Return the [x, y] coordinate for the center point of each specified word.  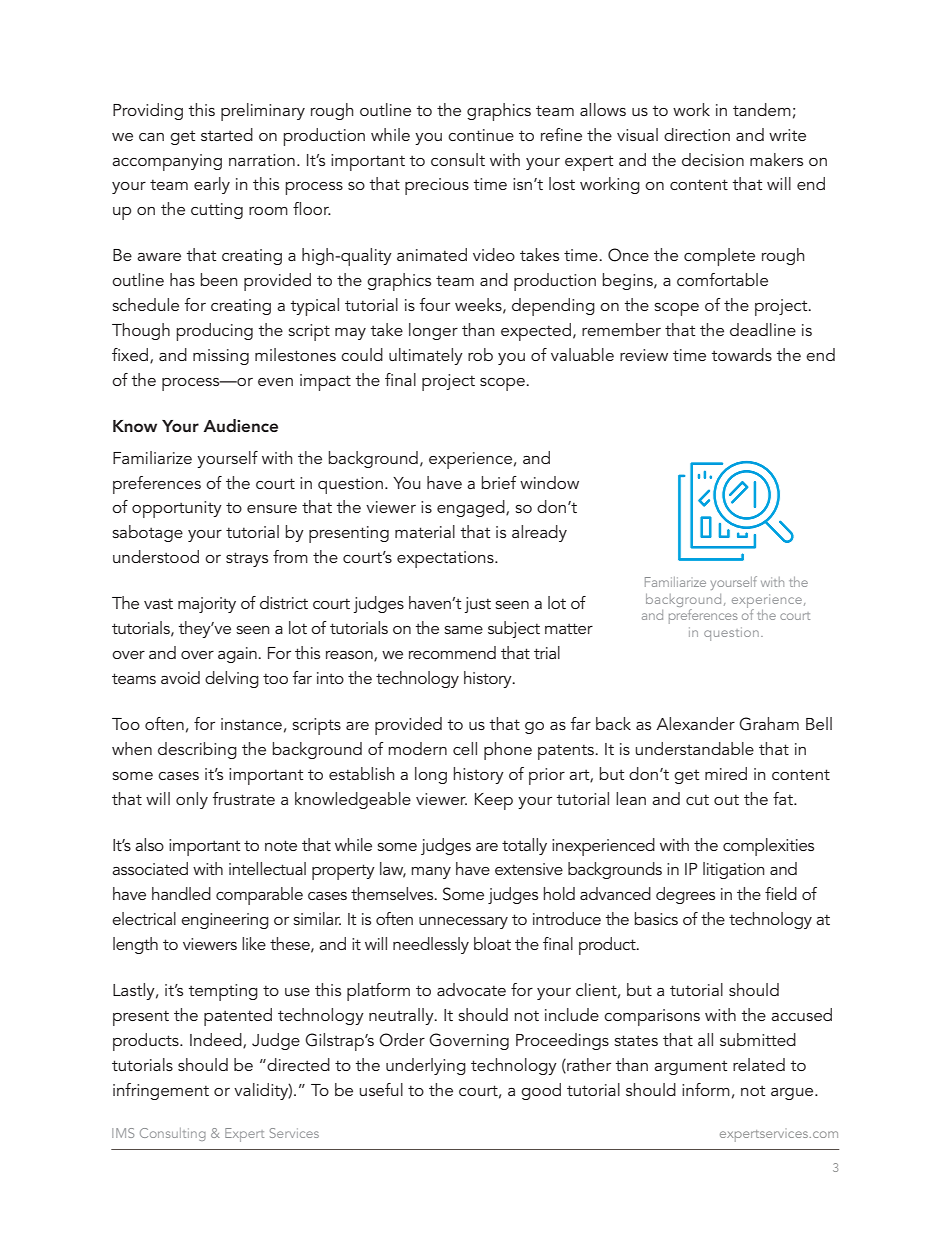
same [463, 630]
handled [181, 893]
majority [207, 605]
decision [713, 159]
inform [706, 1089]
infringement [161, 1091]
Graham [769, 724]
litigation [733, 870]
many [431, 873]
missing [221, 357]
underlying [426, 1066]
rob [480, 354]
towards [741, 354]
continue [481, 135]
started [227, 134]
